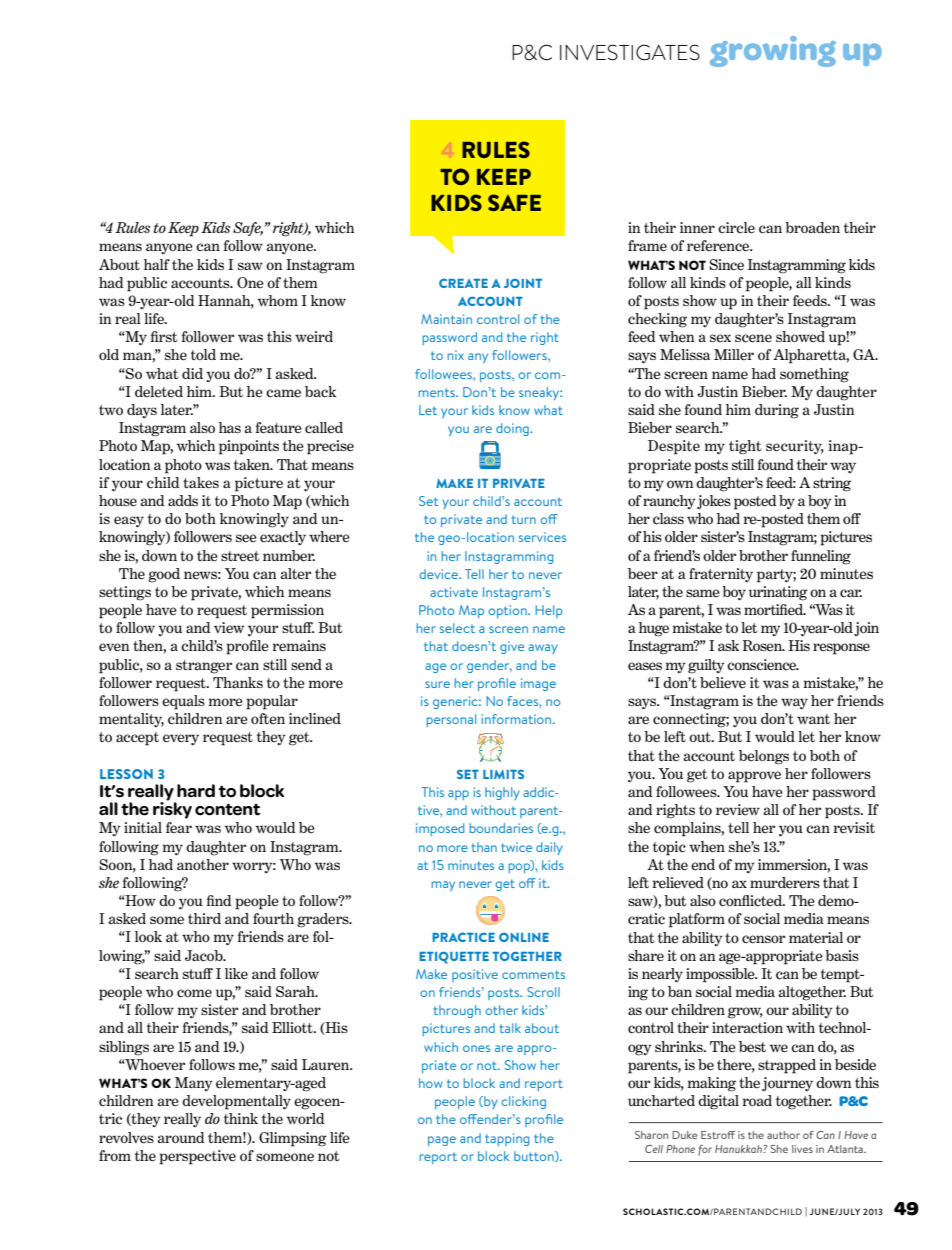 The image size is (952, 1250). Describe the element at coordinates (507, 1139) in the screenshot. I see `tapping` at that location.
